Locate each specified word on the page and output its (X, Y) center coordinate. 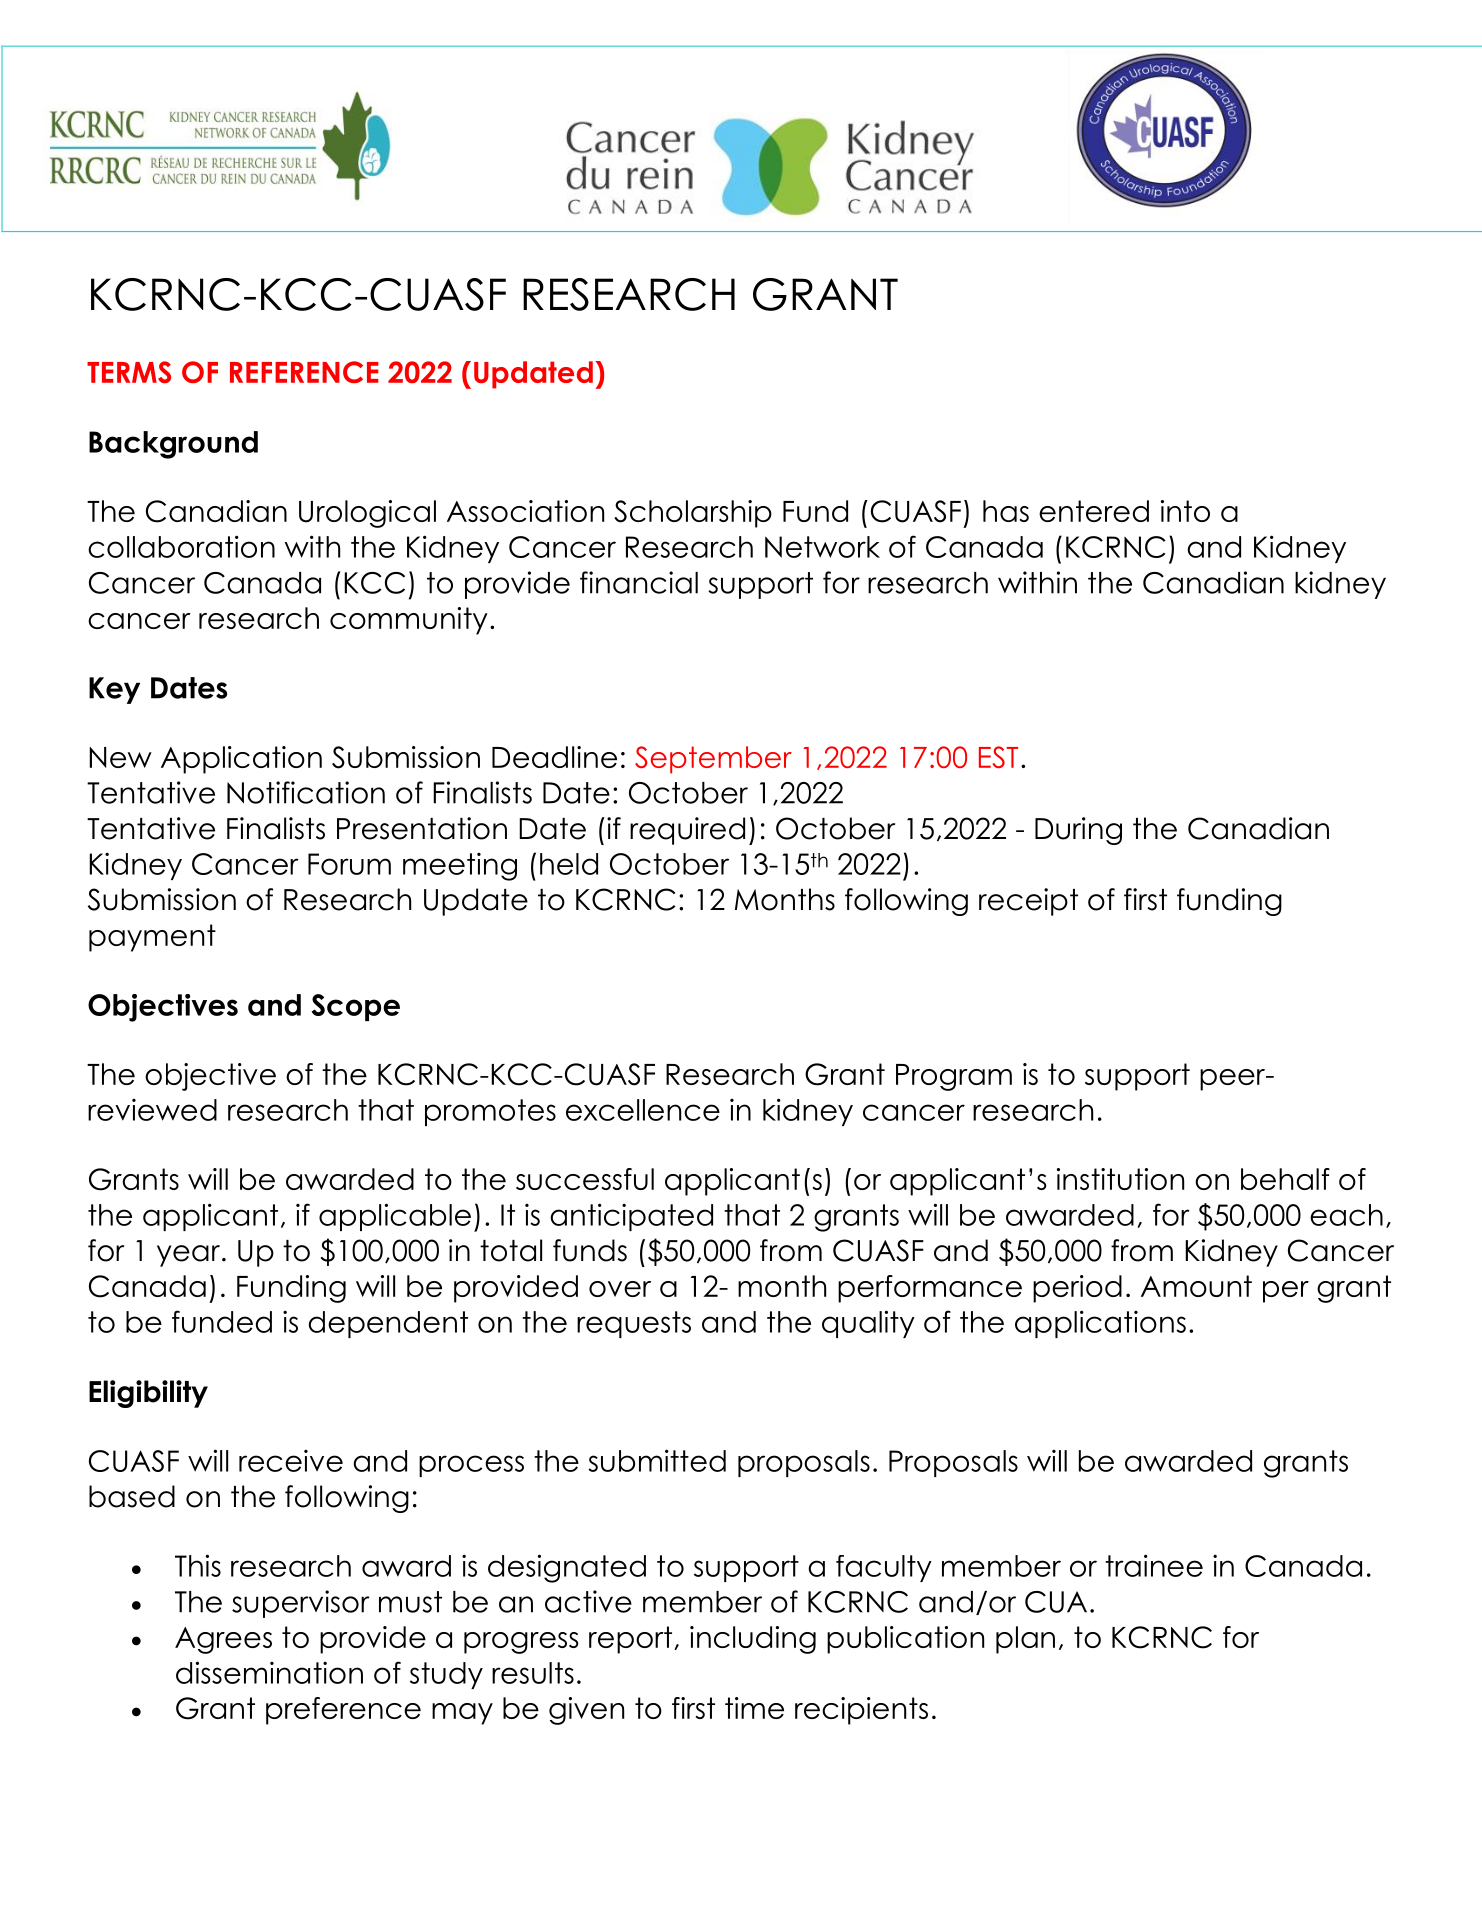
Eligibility (148, 1394)
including (753, 1640)
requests (634, 1324)
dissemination (269, 1672)
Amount (1196, 1286)
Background (173, 445)
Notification (306, 792)
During (1078, 831)
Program (954, 1077)
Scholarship (693, 514)
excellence (643, 1110)
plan (1025, 1640)
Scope (355, 1007)
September (713, 760)
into (1185, 511)
